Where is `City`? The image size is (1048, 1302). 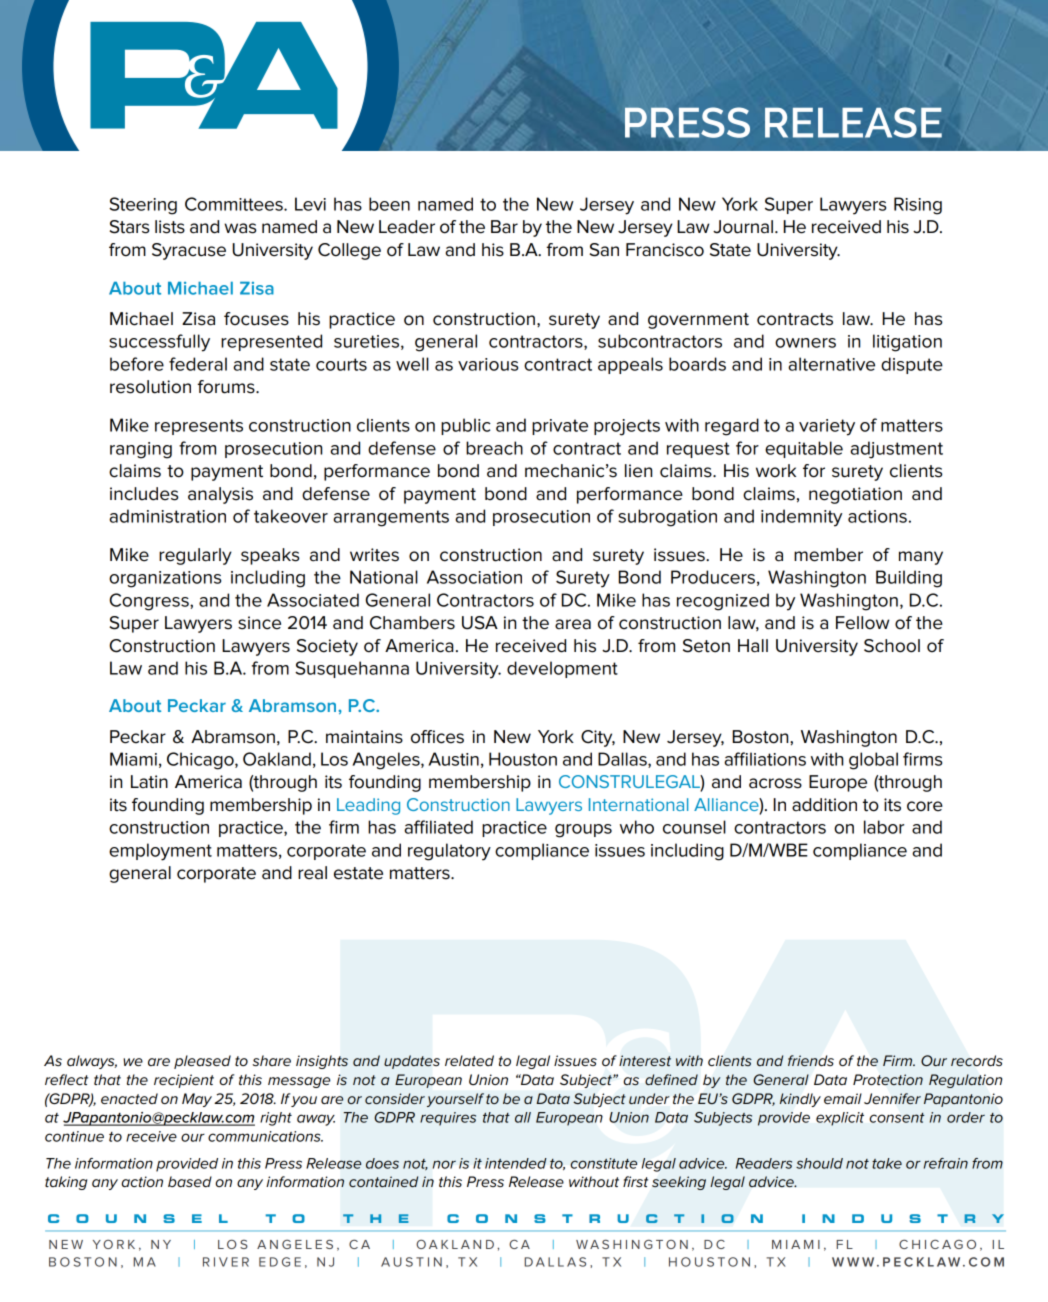 City is located at coordinates (598, 738).
